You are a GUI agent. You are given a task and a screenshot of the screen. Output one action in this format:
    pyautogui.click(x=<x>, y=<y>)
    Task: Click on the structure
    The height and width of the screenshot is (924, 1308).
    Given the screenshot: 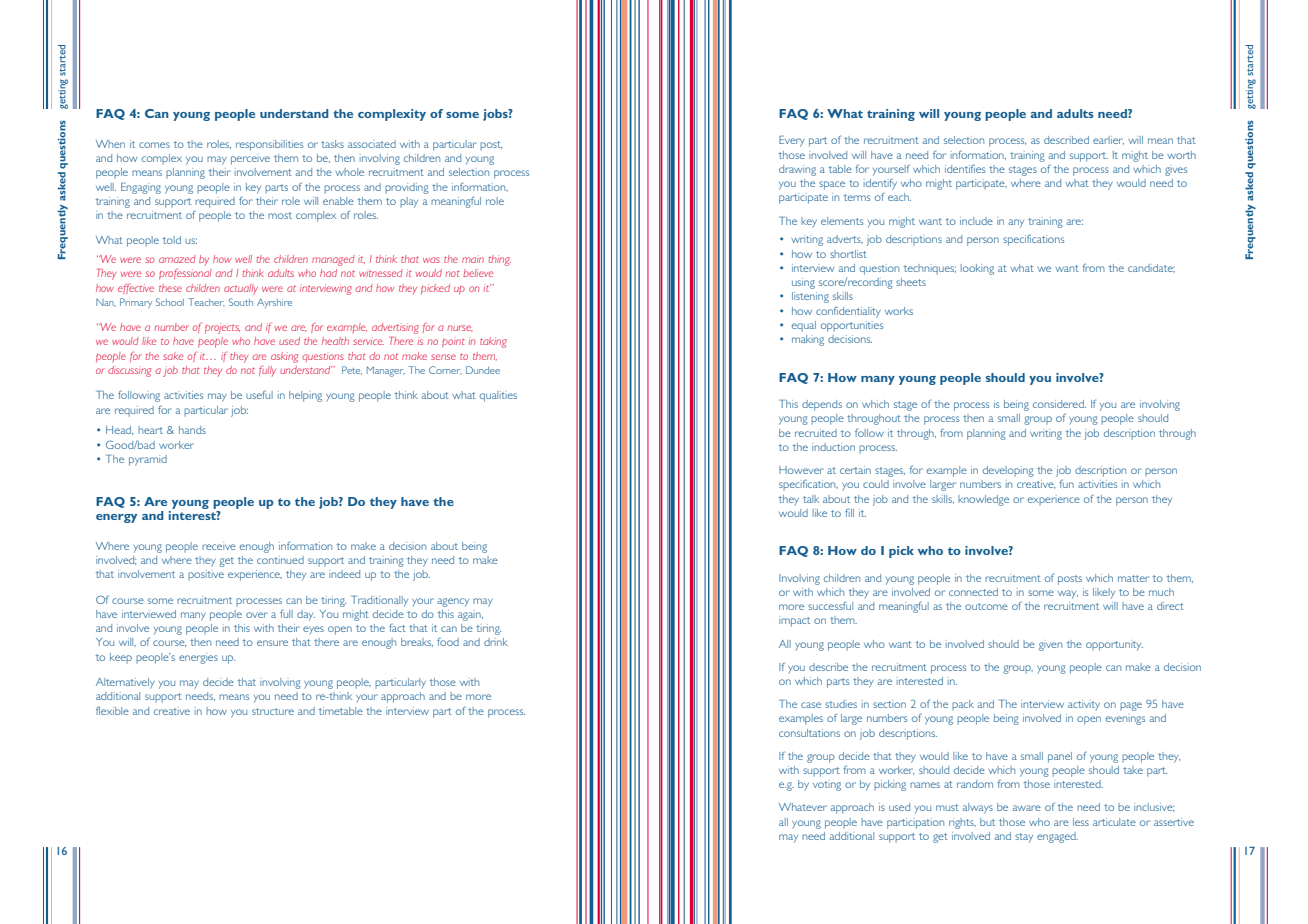 What is the action you would take?
    pyautogui.click(x=273, y=711)
